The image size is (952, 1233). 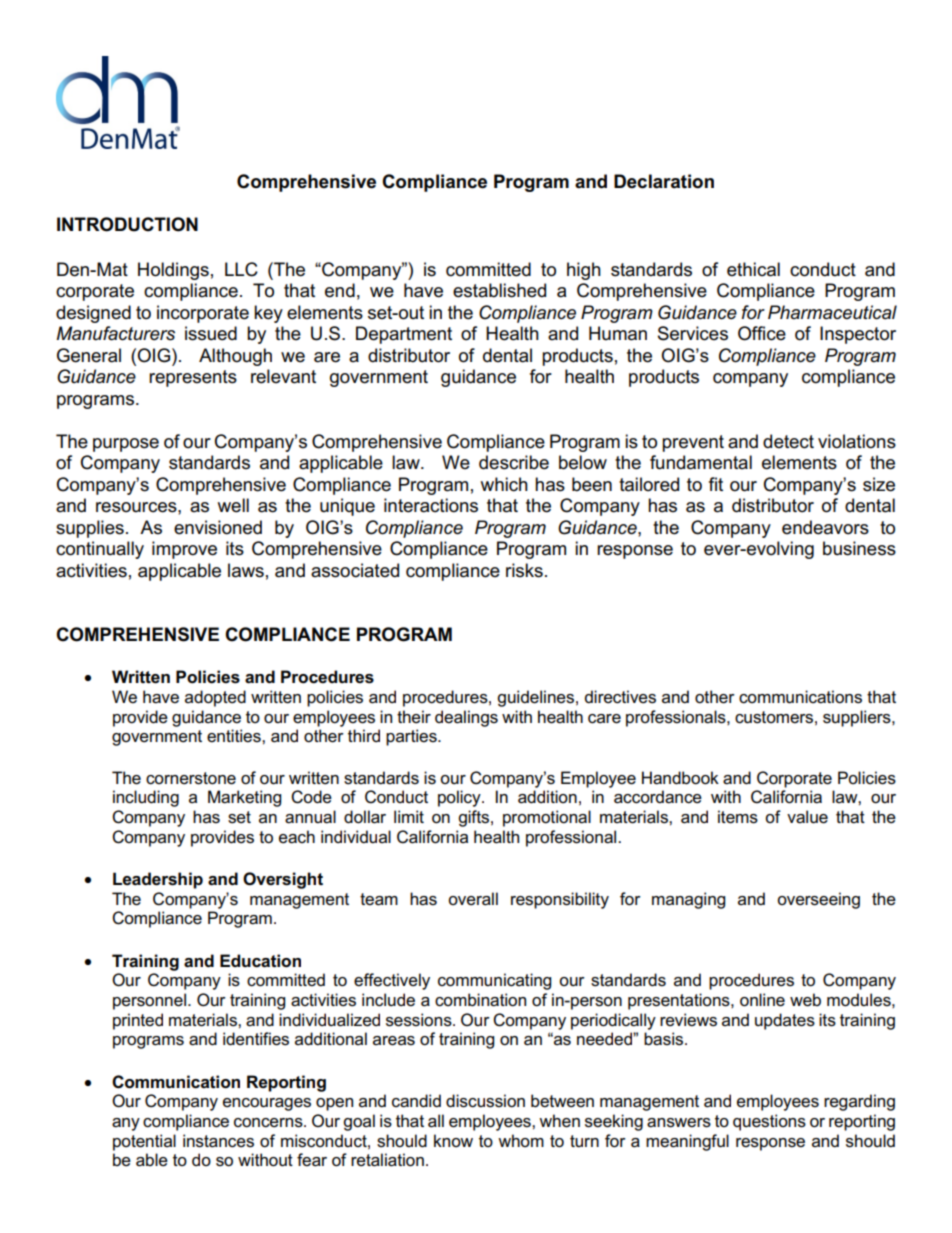 I want to click on INTRODUCTION, so click(x=127, y=224).
